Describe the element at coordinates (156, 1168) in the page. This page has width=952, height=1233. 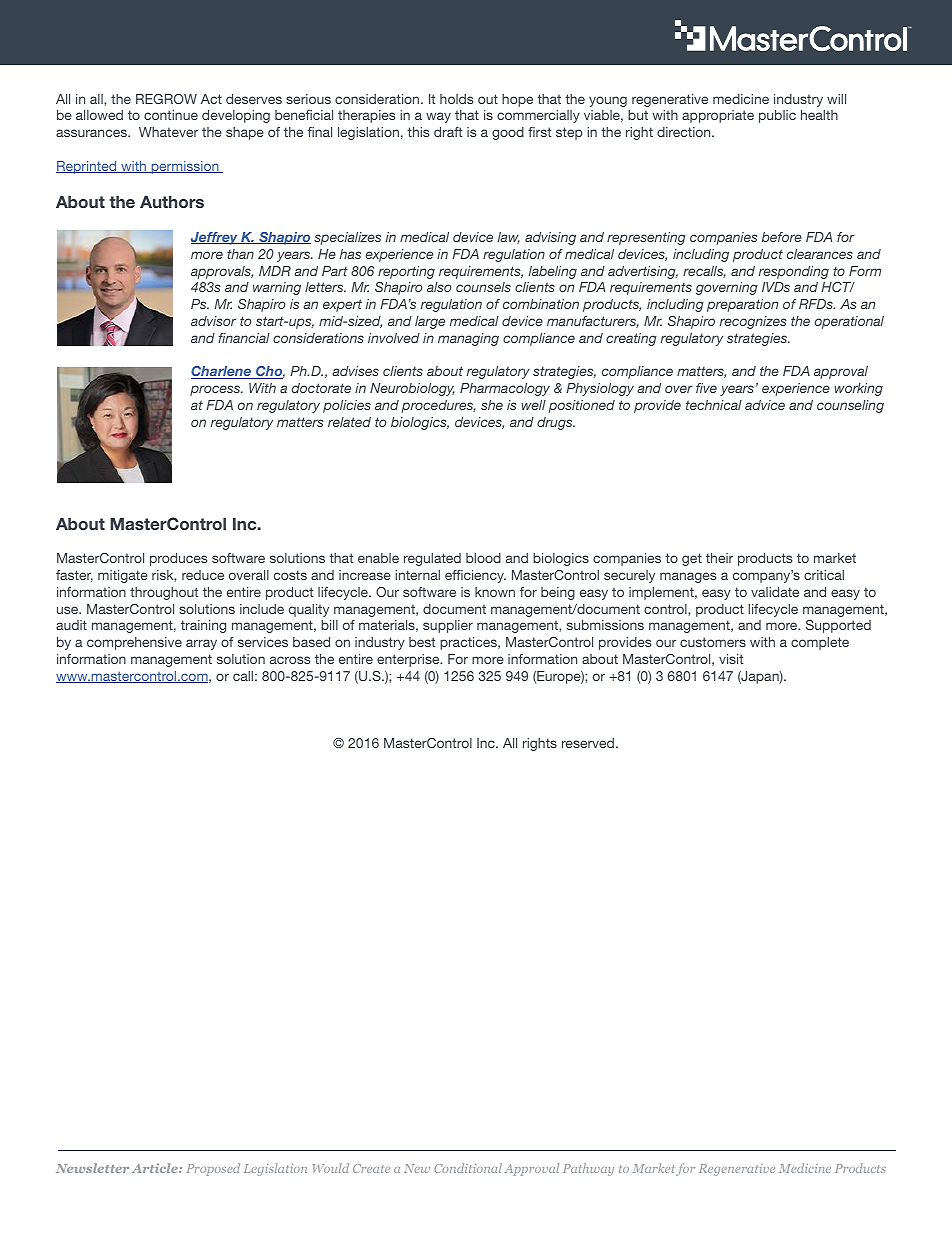
I see `Article` at that location.
